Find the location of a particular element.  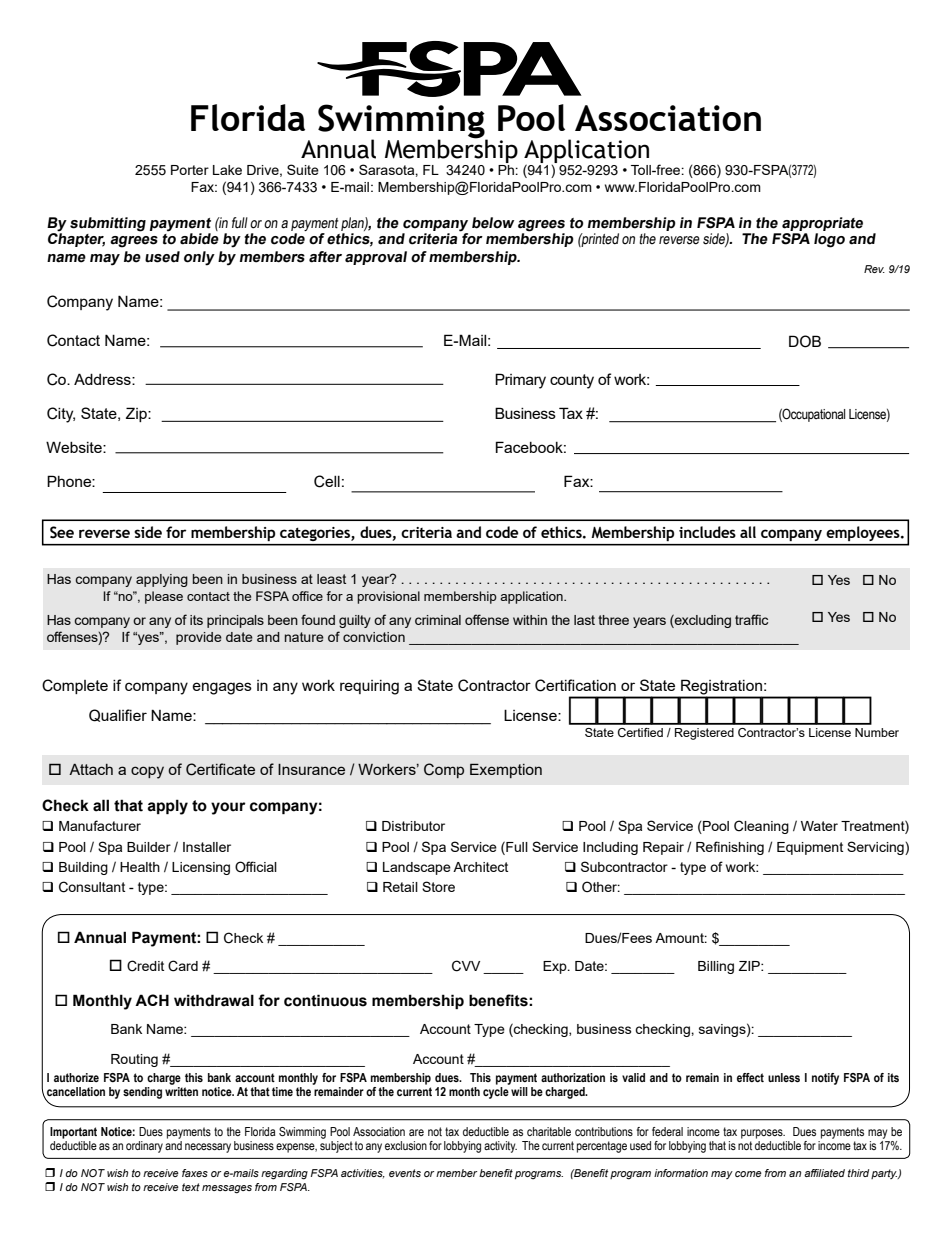

ordinary is located at coordinates (144, 1147).
